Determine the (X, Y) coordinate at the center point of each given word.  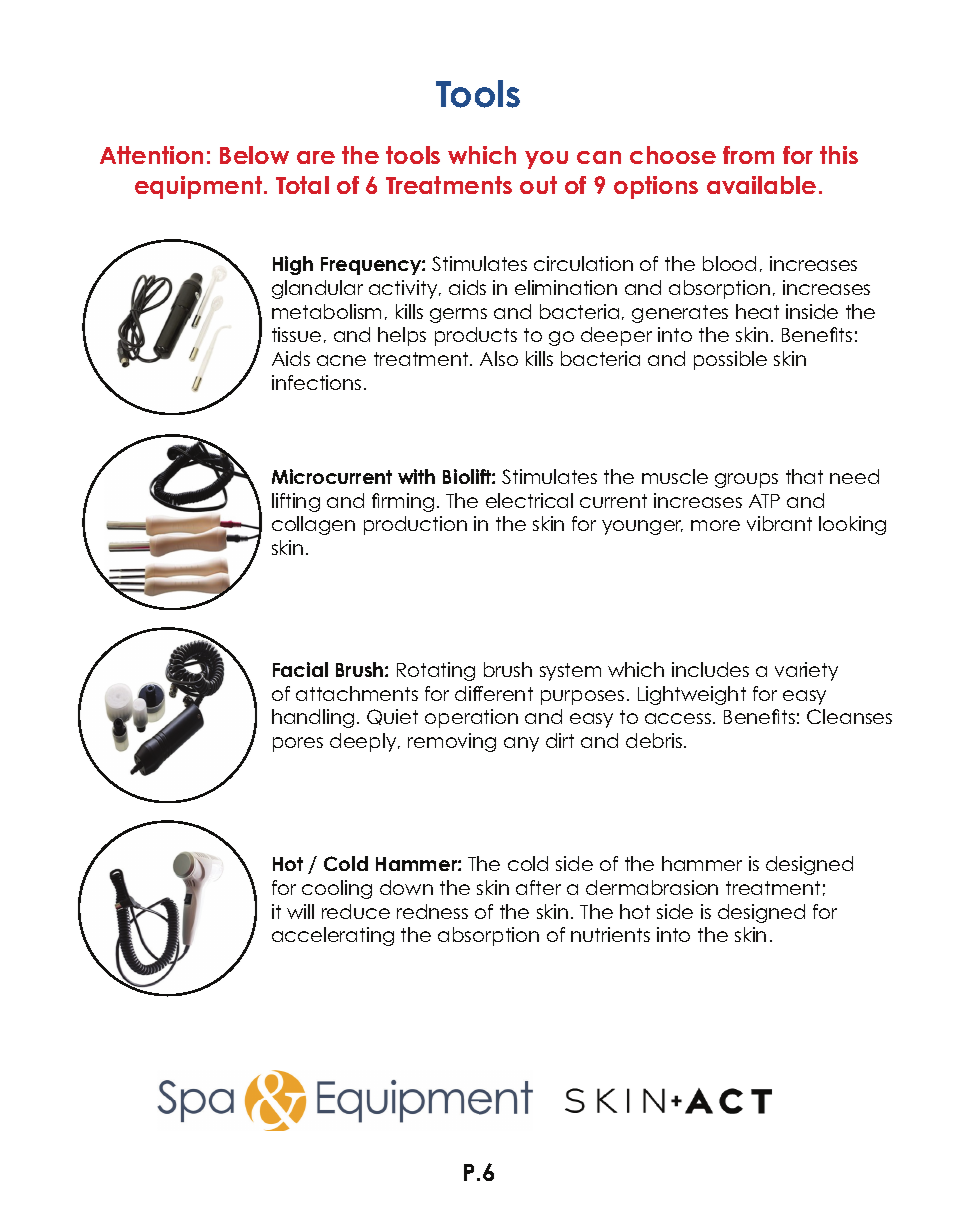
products (476, 336)
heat (757, 311)
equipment (200, 187)
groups (746, 480)
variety (806, 671)
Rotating (436, 671)
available (761, 185)
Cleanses (849, 716)
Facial (300, 669)
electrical (529, 500)
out (538, 185)
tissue (296, 334)
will (300, 911)
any (521, 744)
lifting (296, 502)
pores (298, 744)
